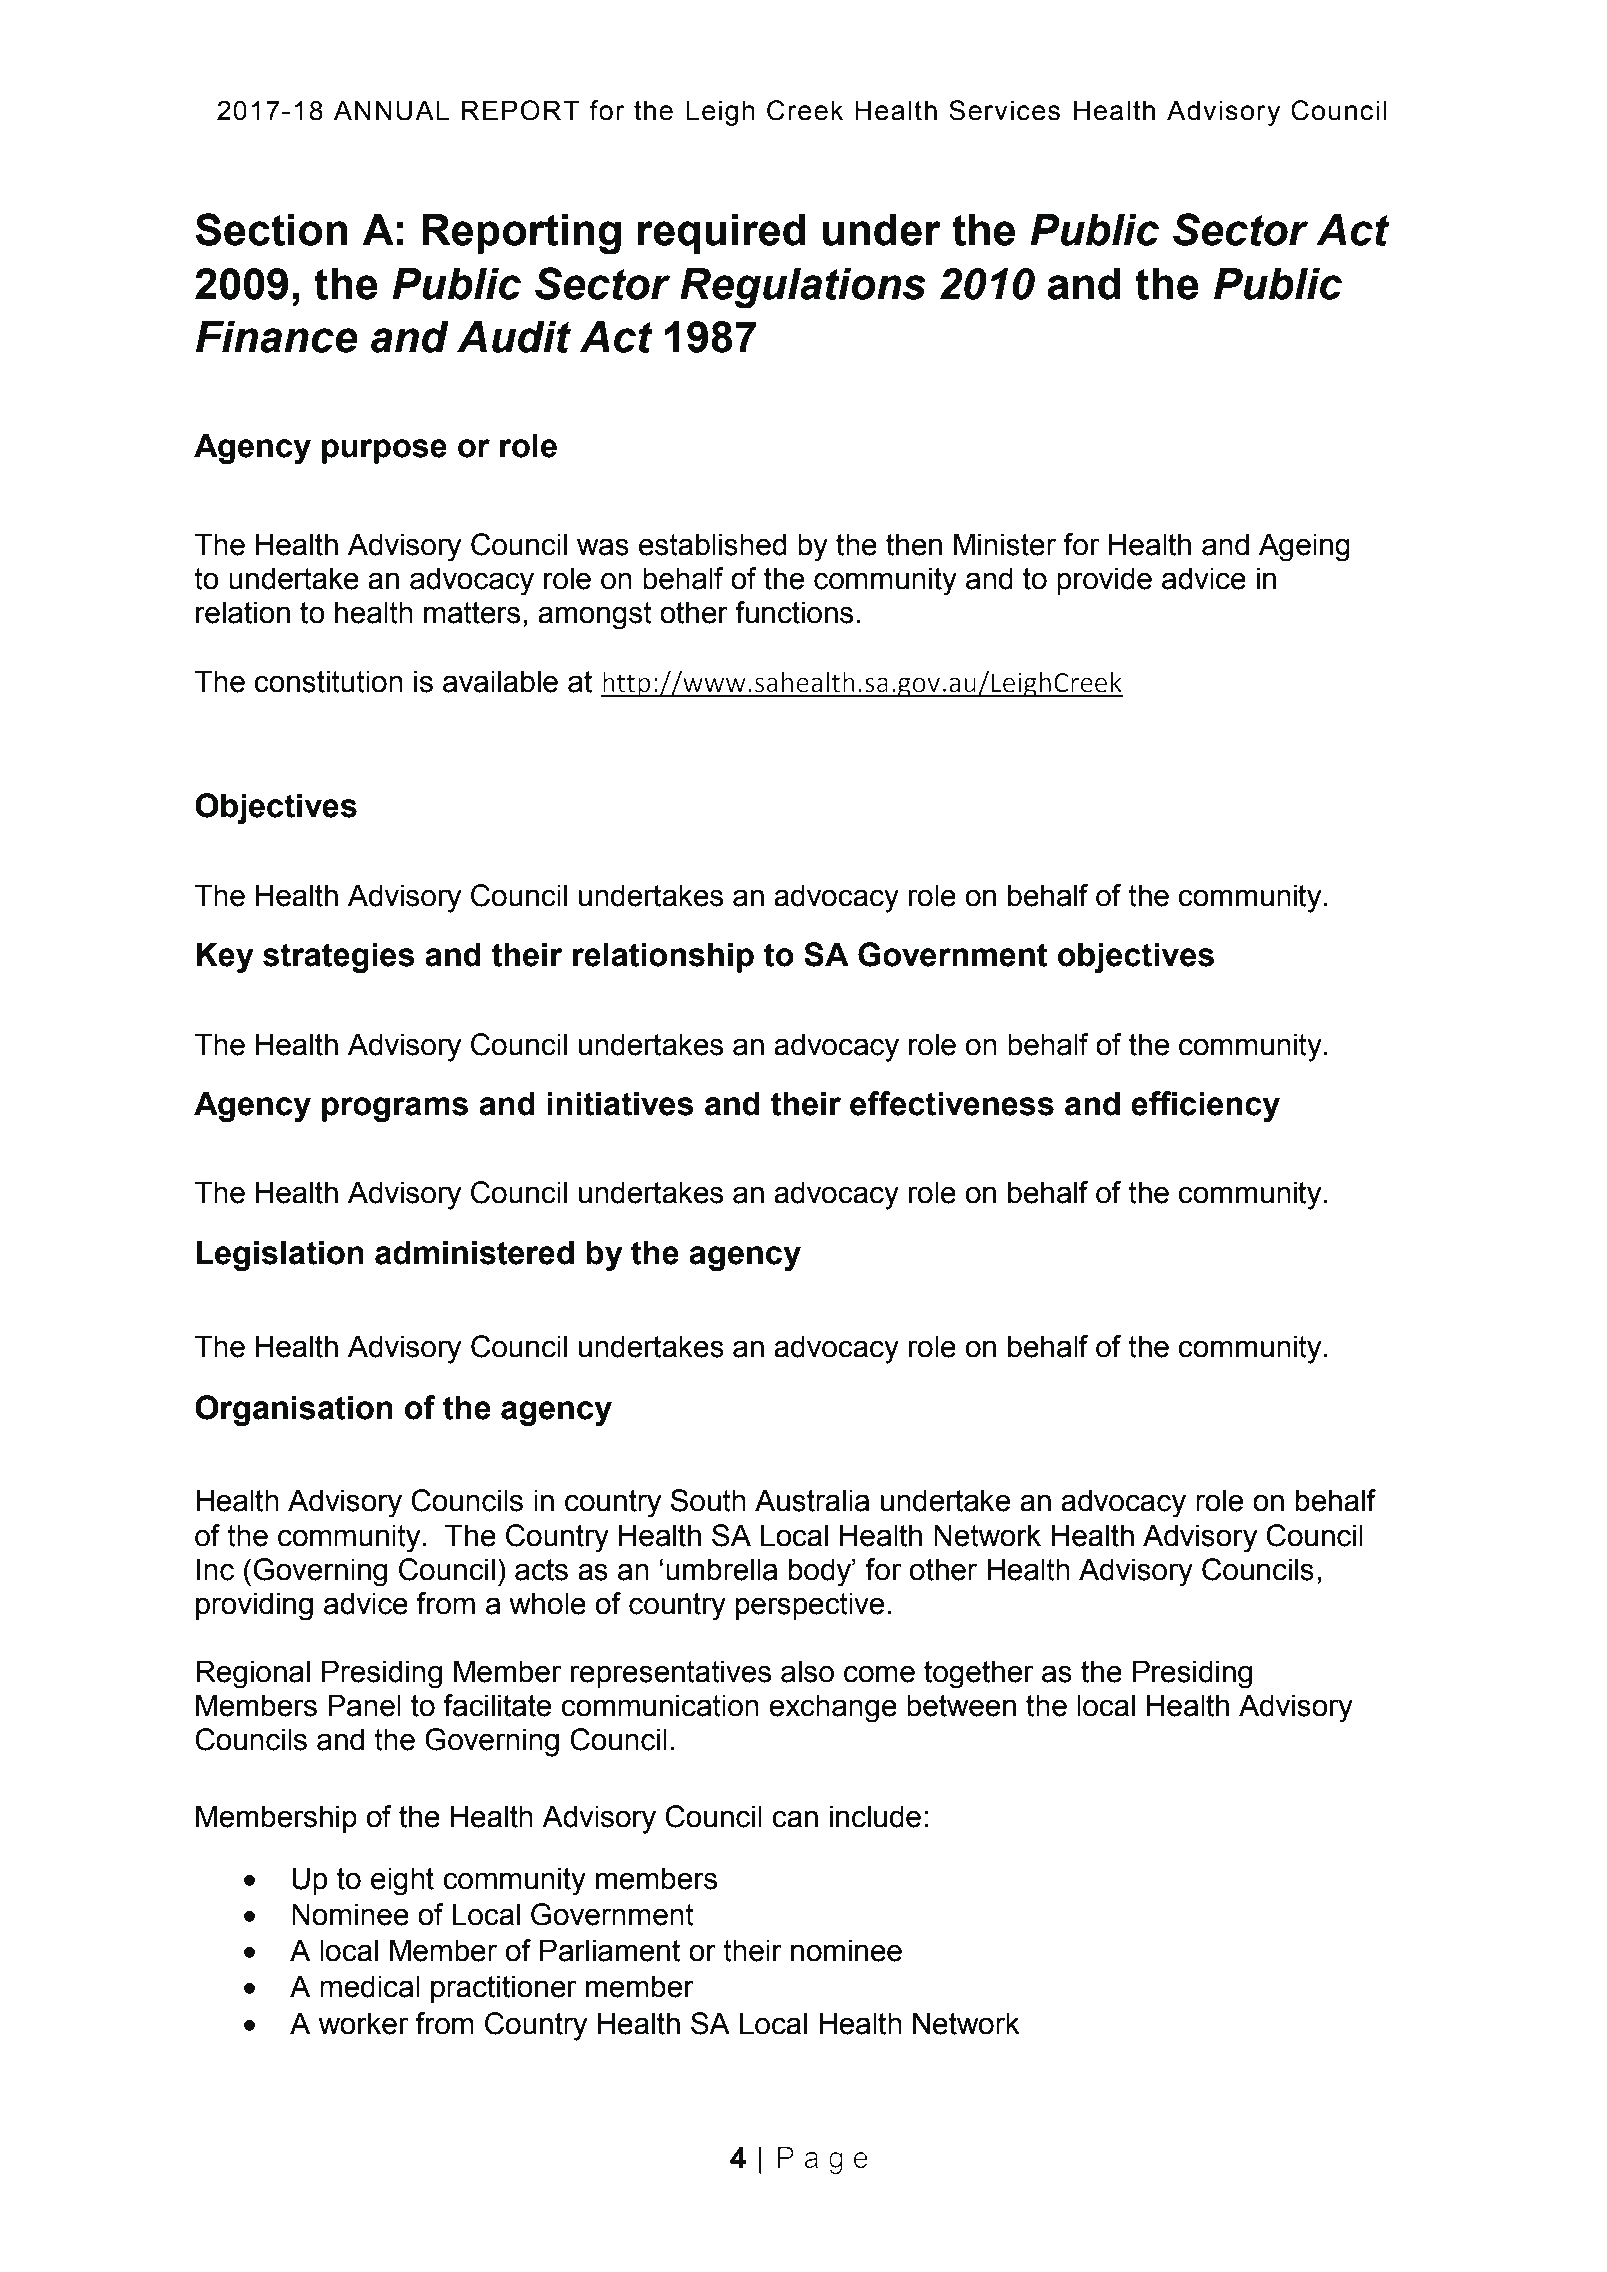  Describe the element at coordinates (812, 1500) in the screenshot. I see `Australia` at that location.
